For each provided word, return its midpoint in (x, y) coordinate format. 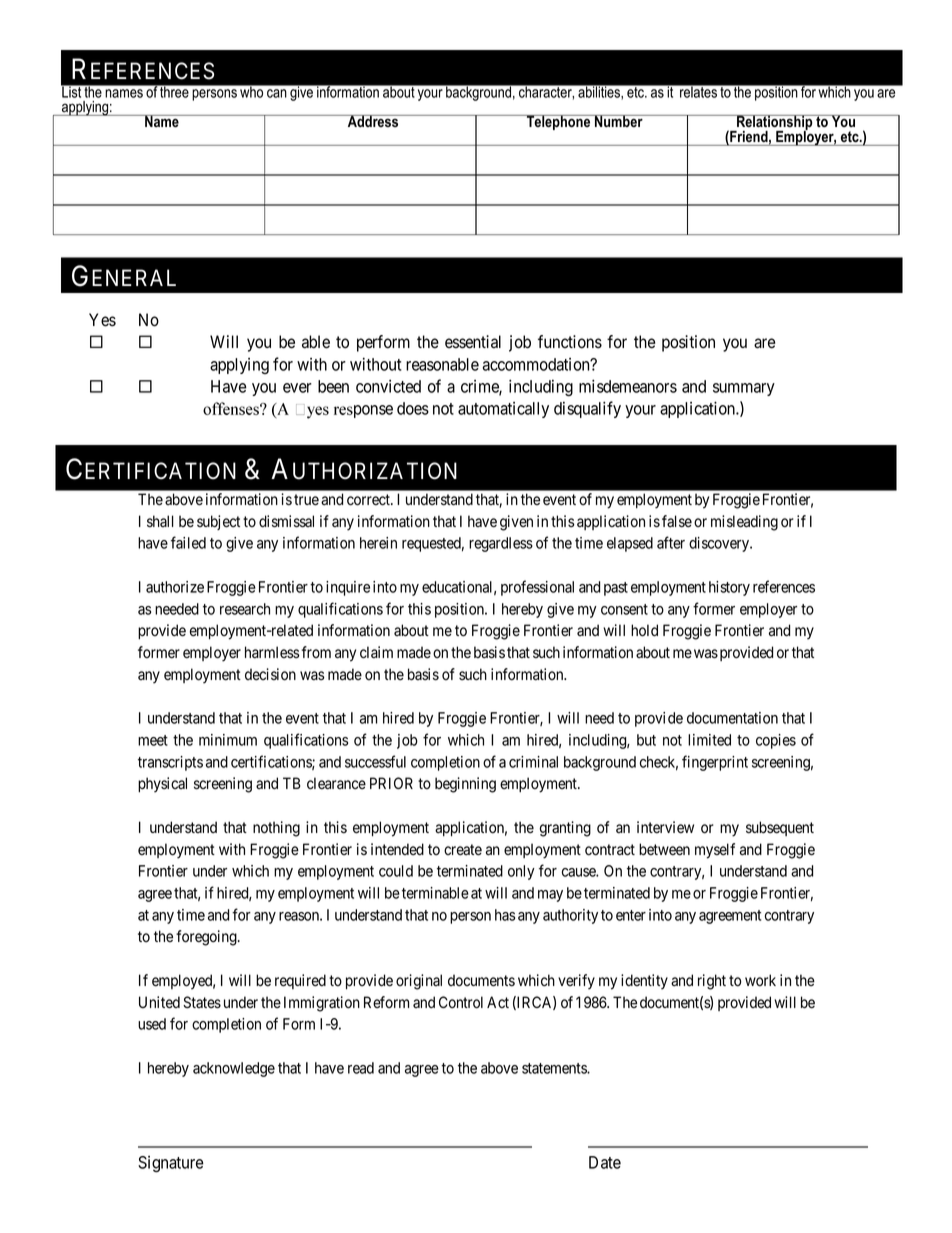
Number (619, 121)
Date (605, 1162)
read (361, 1068)
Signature (171, 1164)
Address (373, 121)
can (277, 93)
